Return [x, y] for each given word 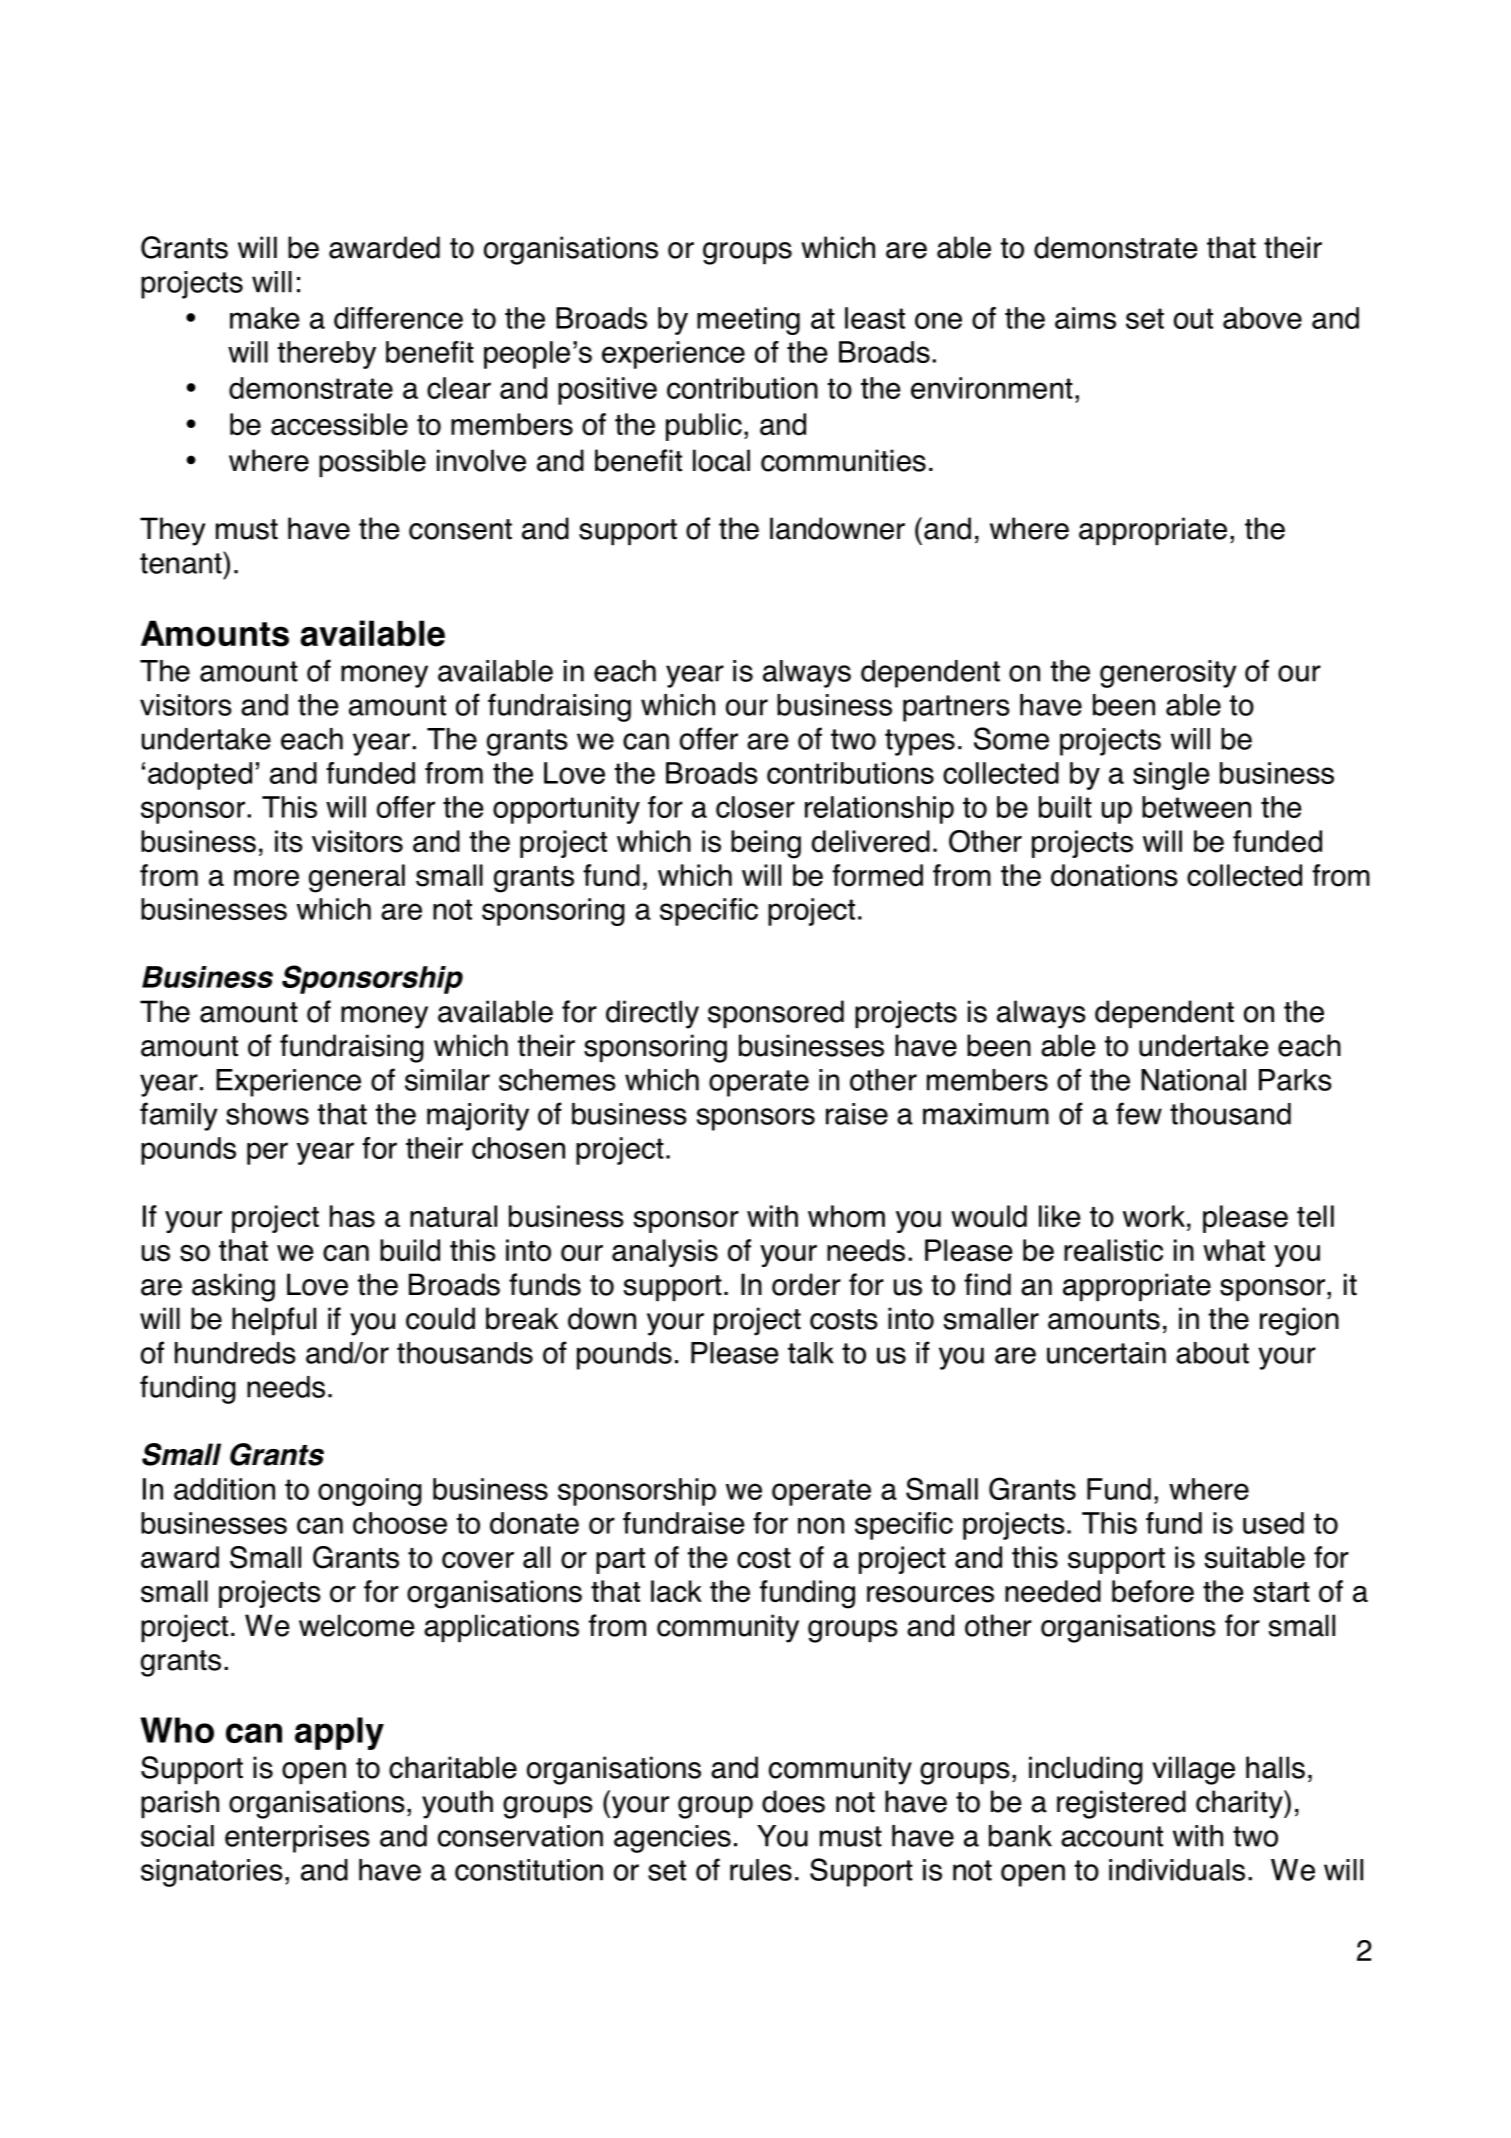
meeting [748, 321]
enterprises [297, 1839]
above [1262, 318]
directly [652, 1014]
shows [267, 1114]
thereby [327, 355]
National [1193, 1080]
